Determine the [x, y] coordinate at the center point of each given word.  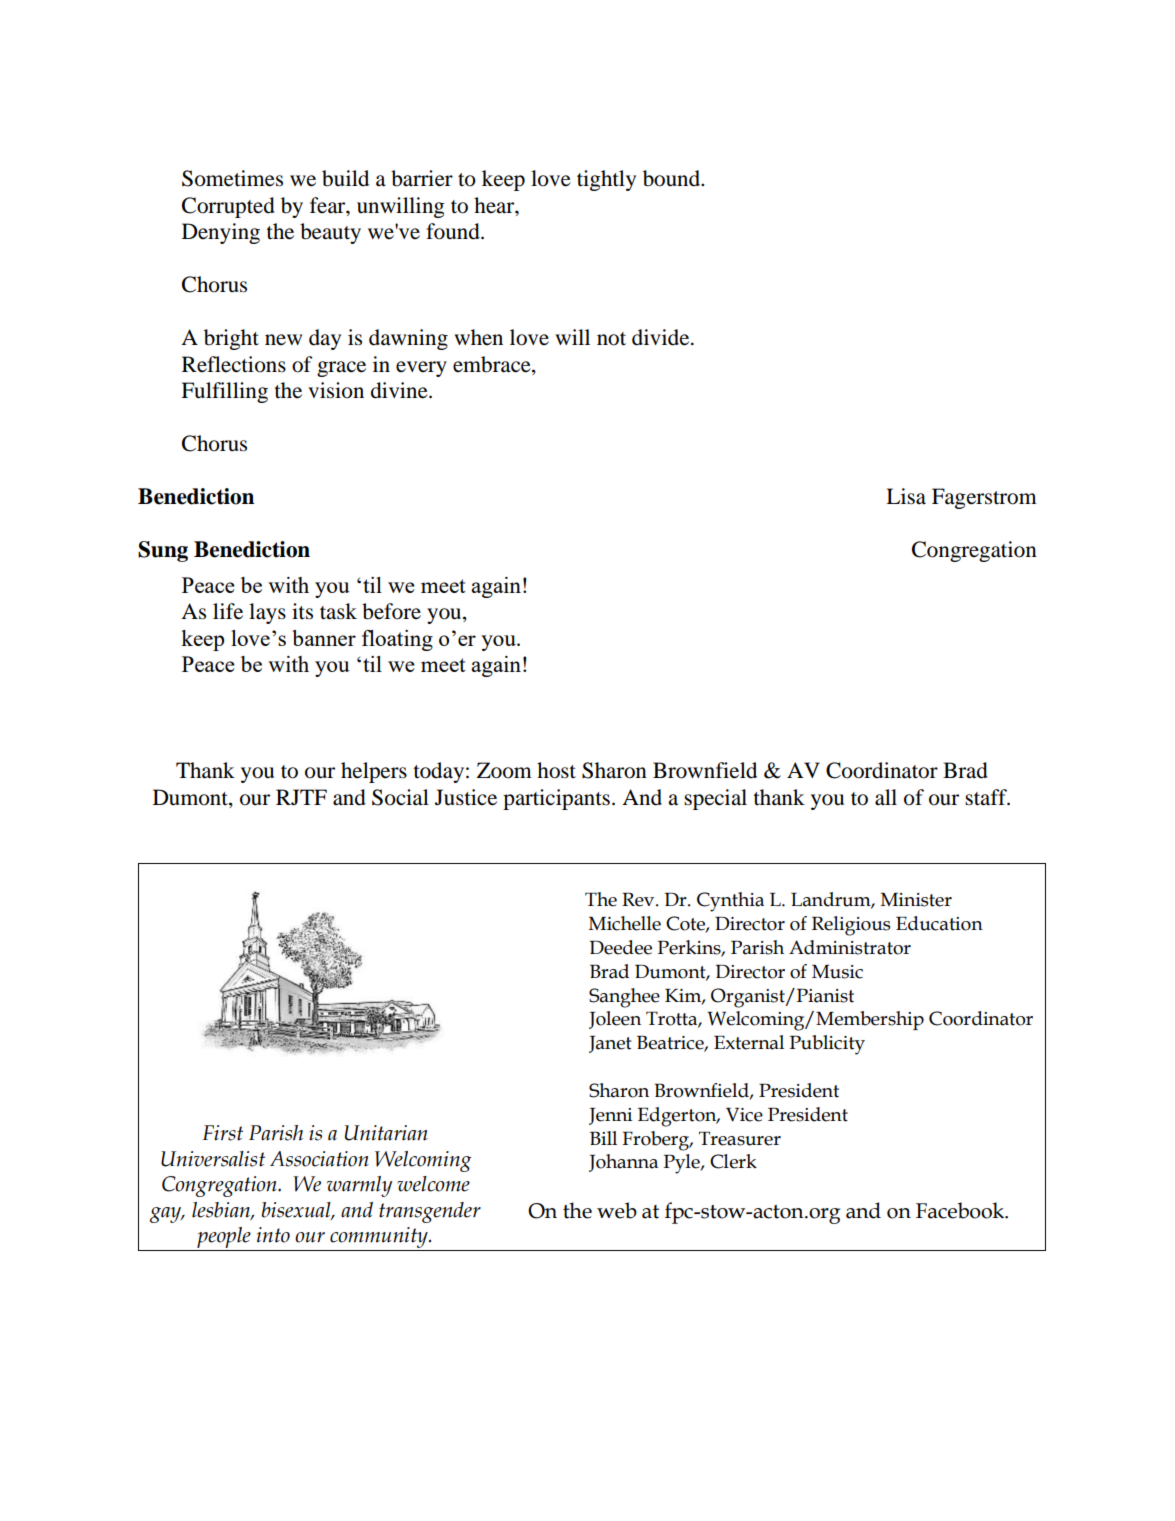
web [617, 1210]
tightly [606, 180]
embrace [493, 364]
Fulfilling [224, 392]
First [222, 1133]
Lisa [906, 496]
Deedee [621, 947]
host [556, 770]
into [273, 1235]
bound [673, 178]
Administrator [850, 947]
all [886, 797]
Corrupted [228, 207]
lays [267, 613]
